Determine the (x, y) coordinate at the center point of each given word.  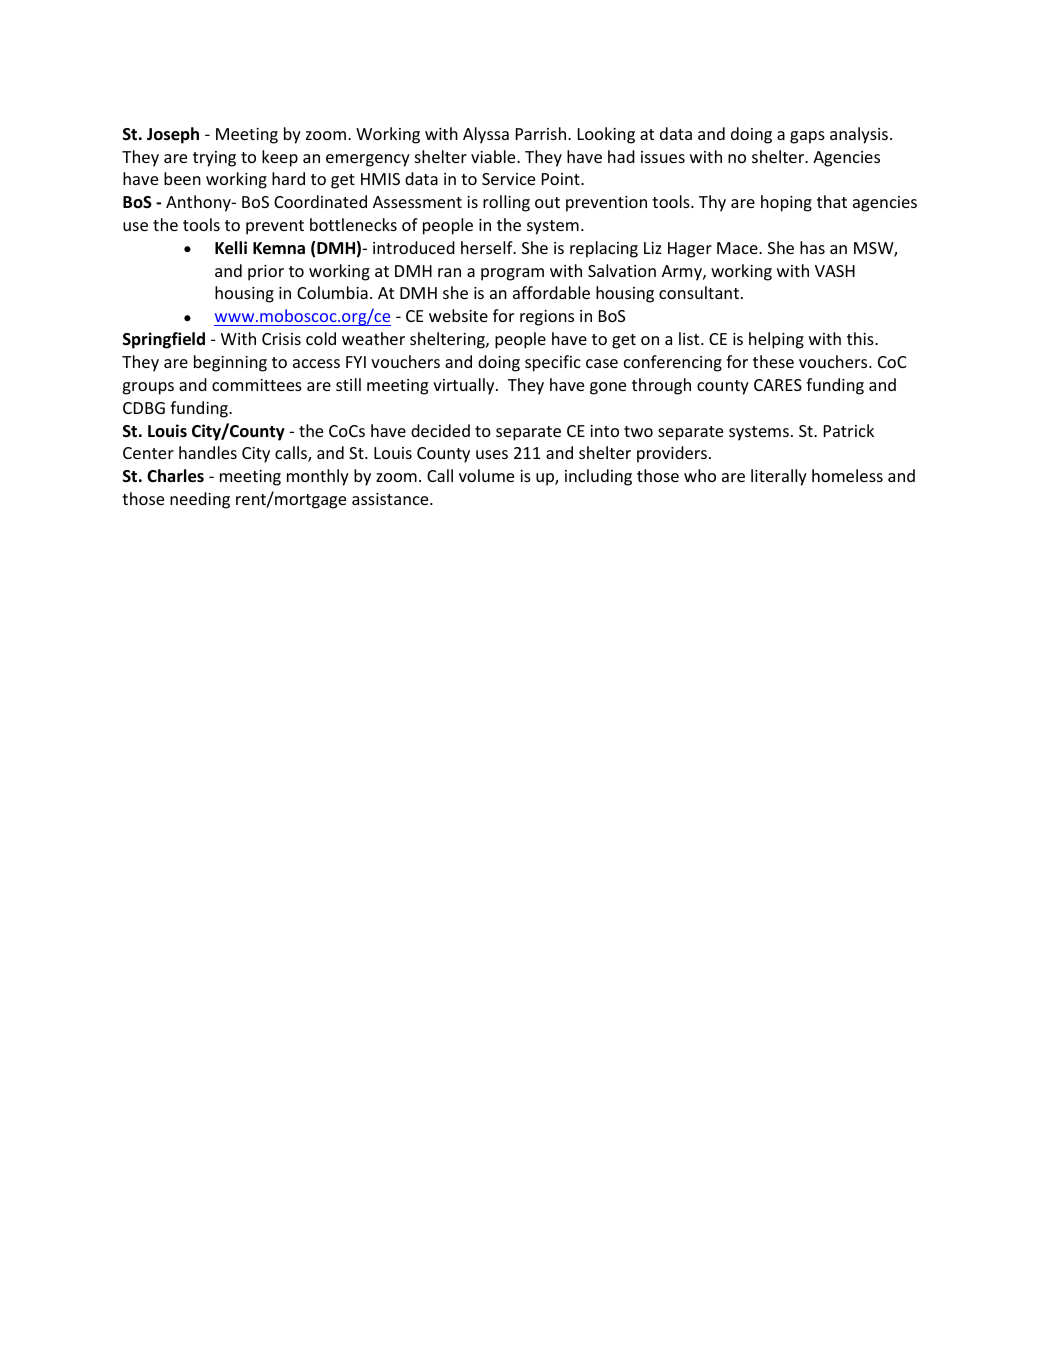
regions (547, 318)
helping (776, 340)
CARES (778, 385)
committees (257, 385)
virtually (465, 386)
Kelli (231, 248)
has (812, 247)
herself (488, 247)
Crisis (281, 339)
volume (486, 475)
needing (200, 500)
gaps (807, 137)
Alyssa (486, 135)
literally (779, 477)
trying (214, 159)
